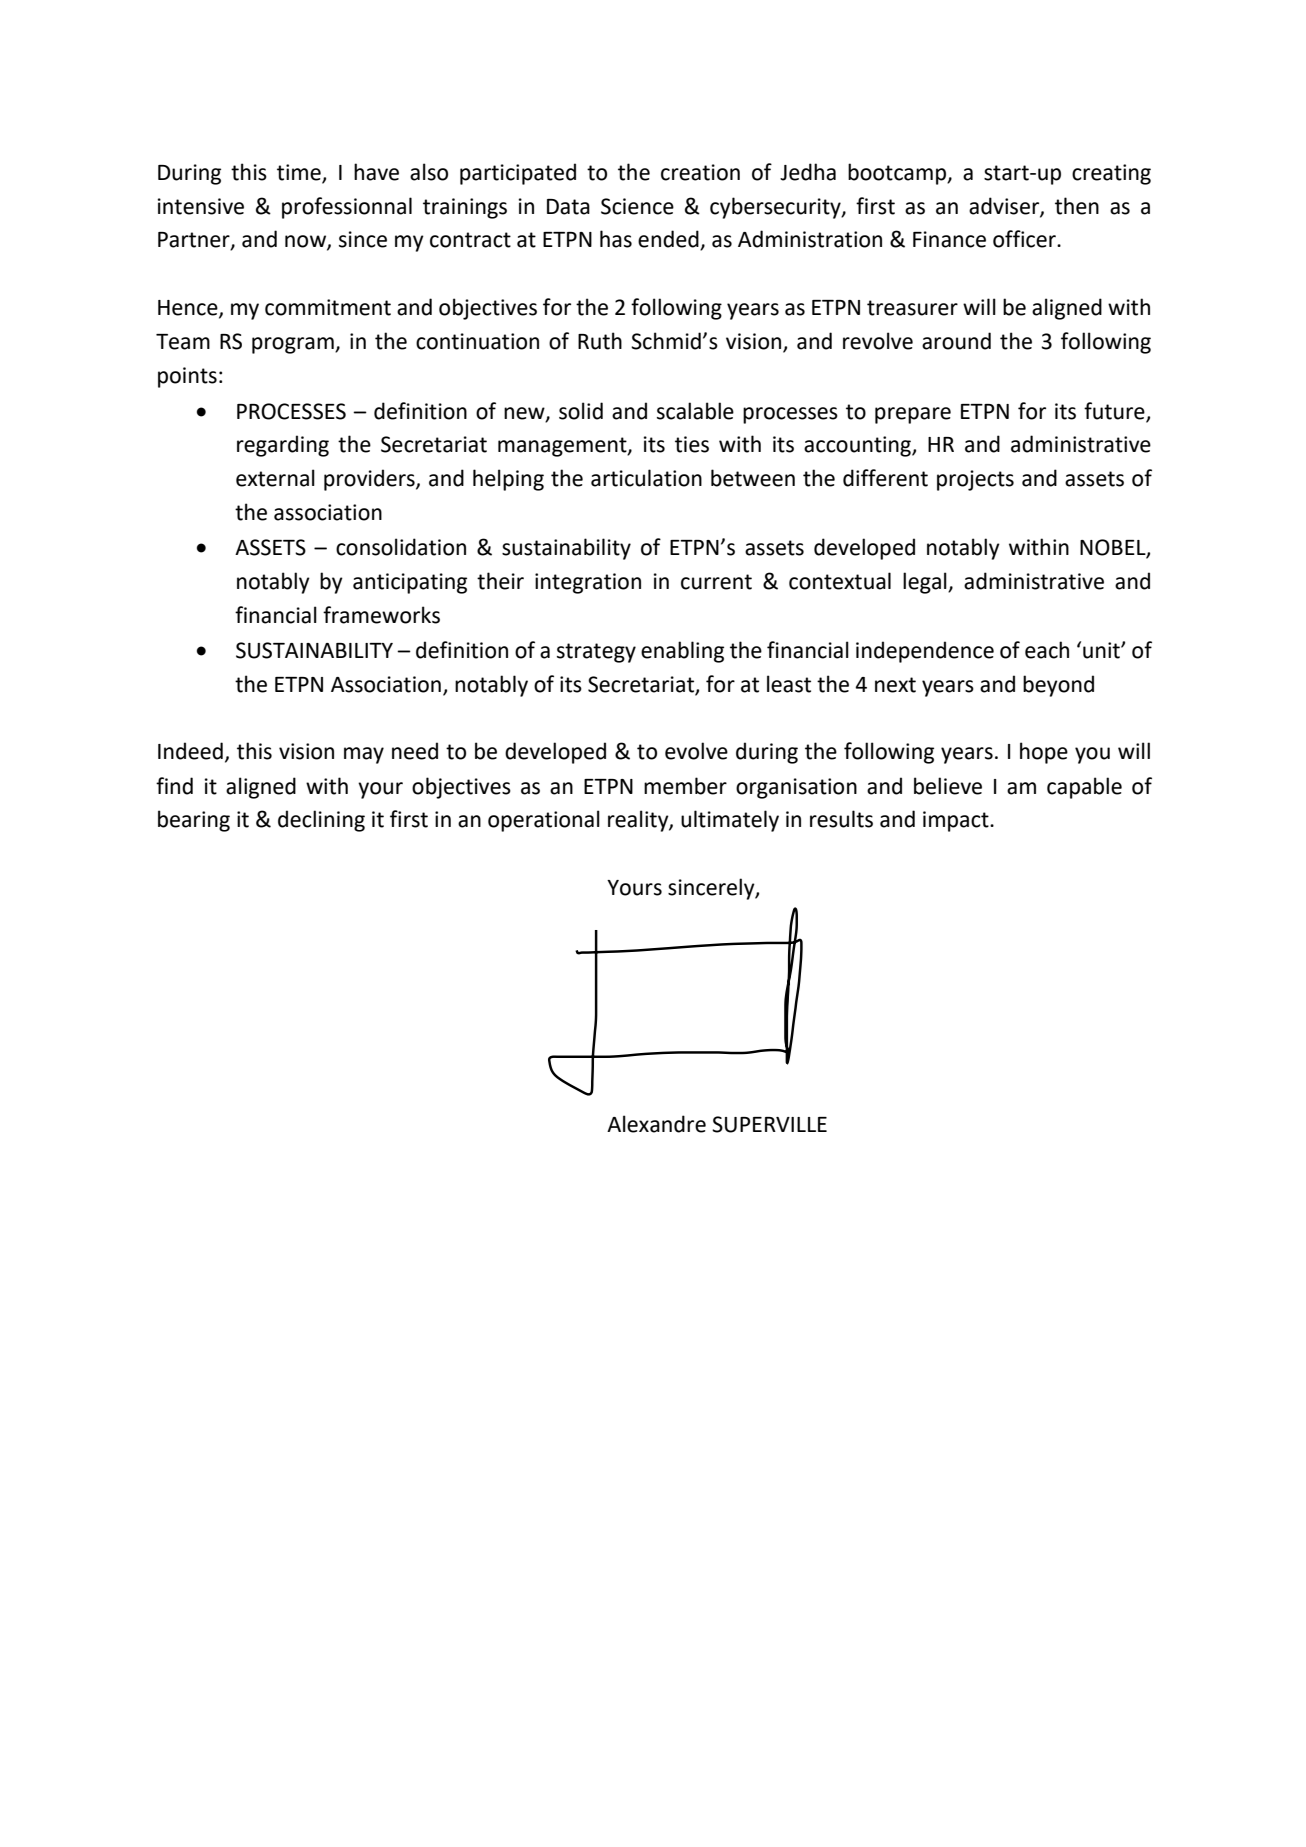 The width and height of the document is (1306, 1847). What do you see at coordinates (1077, 206) in the document?
I see `then` at bounding box center [1077, 206].
